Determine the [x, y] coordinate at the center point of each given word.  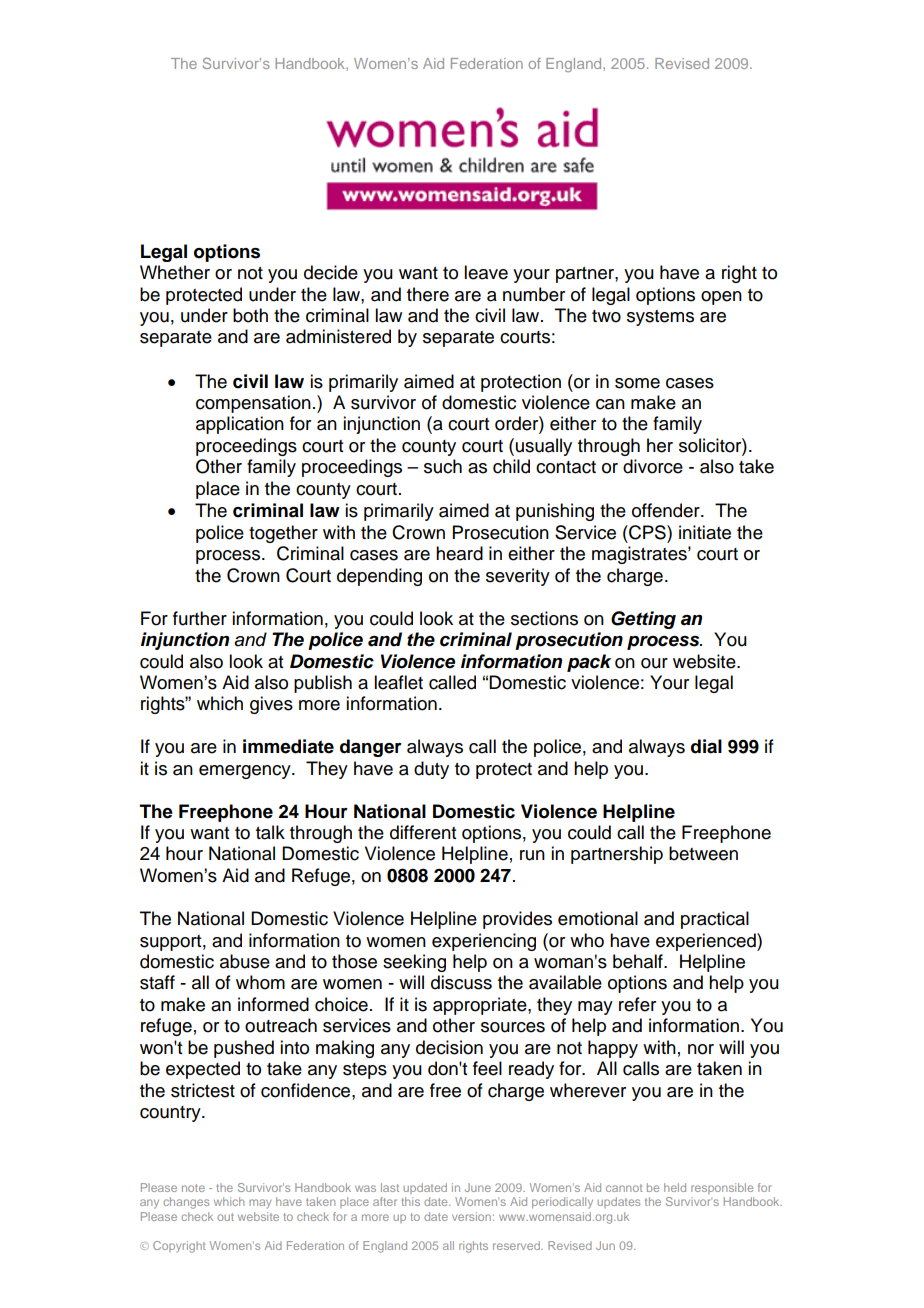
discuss [461, 982]
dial [706, 746]
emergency [246, 772]
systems [660, 318]
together [283, 534]
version [471, 1216]
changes [186, 1203]
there [428, 294]
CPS [647, 532]
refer [637, 1004]
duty [431, 770]
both [250, 315]
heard [459, 553]
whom [260, 982]
